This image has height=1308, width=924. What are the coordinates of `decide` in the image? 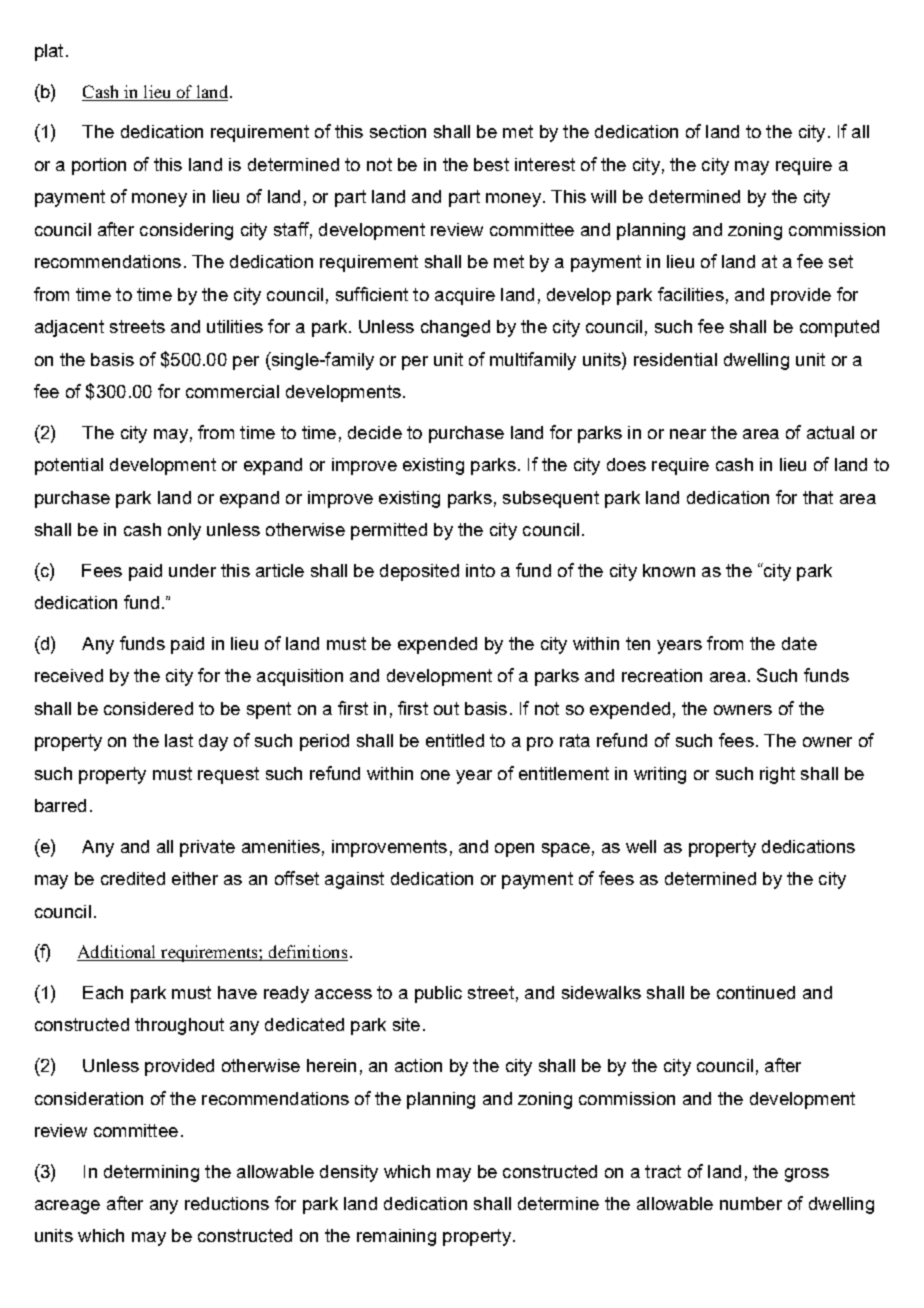 It's located at (375, 432).
